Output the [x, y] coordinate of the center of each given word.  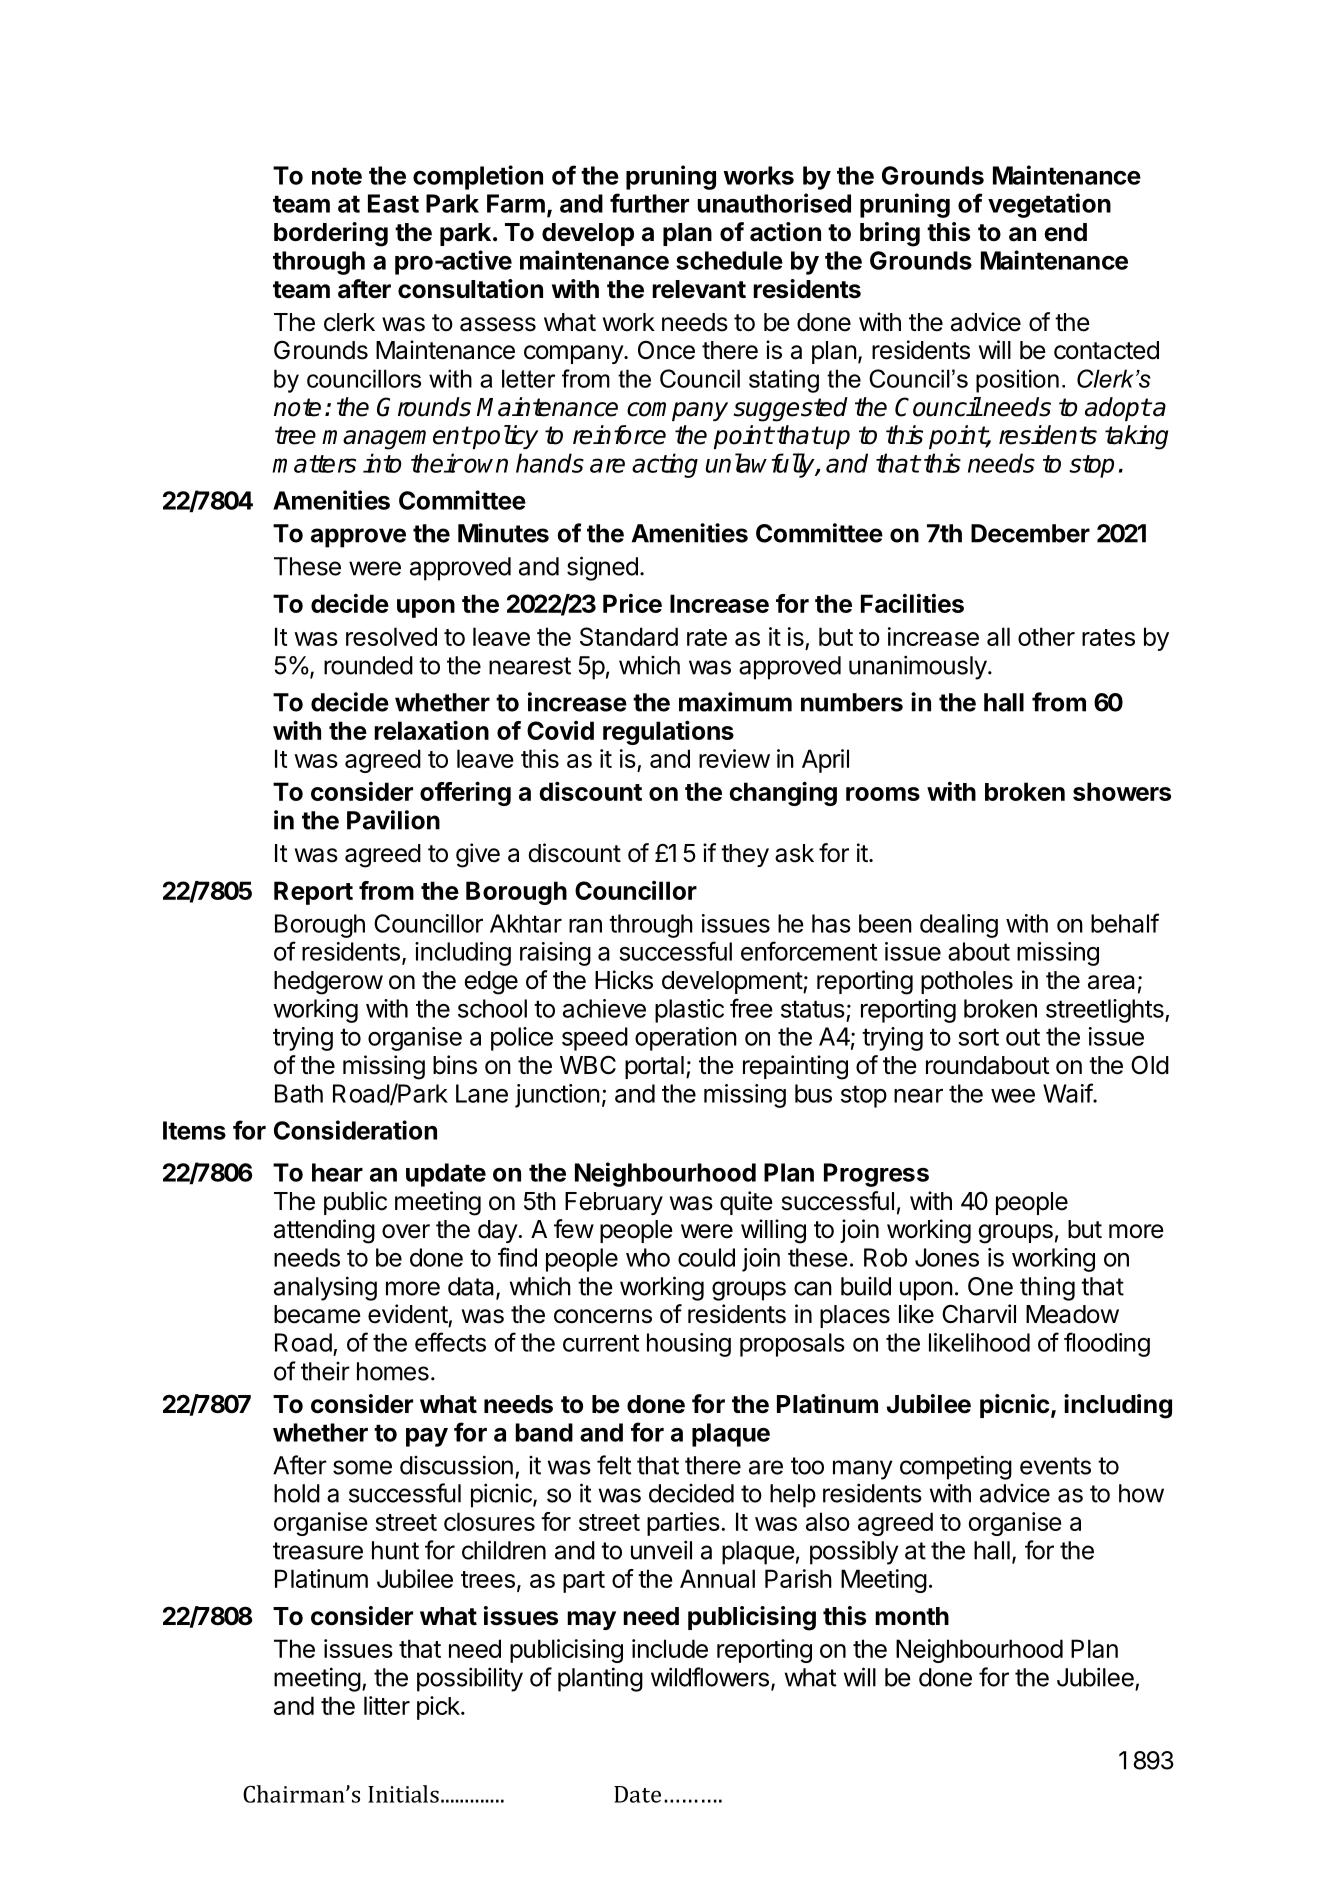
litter [387, 1705]
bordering [331, 234]
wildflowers [710, 1677]
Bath [299, 1093]
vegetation [1049, 205]
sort [978, 1037]
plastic [689, 1011]
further [649, 203]
